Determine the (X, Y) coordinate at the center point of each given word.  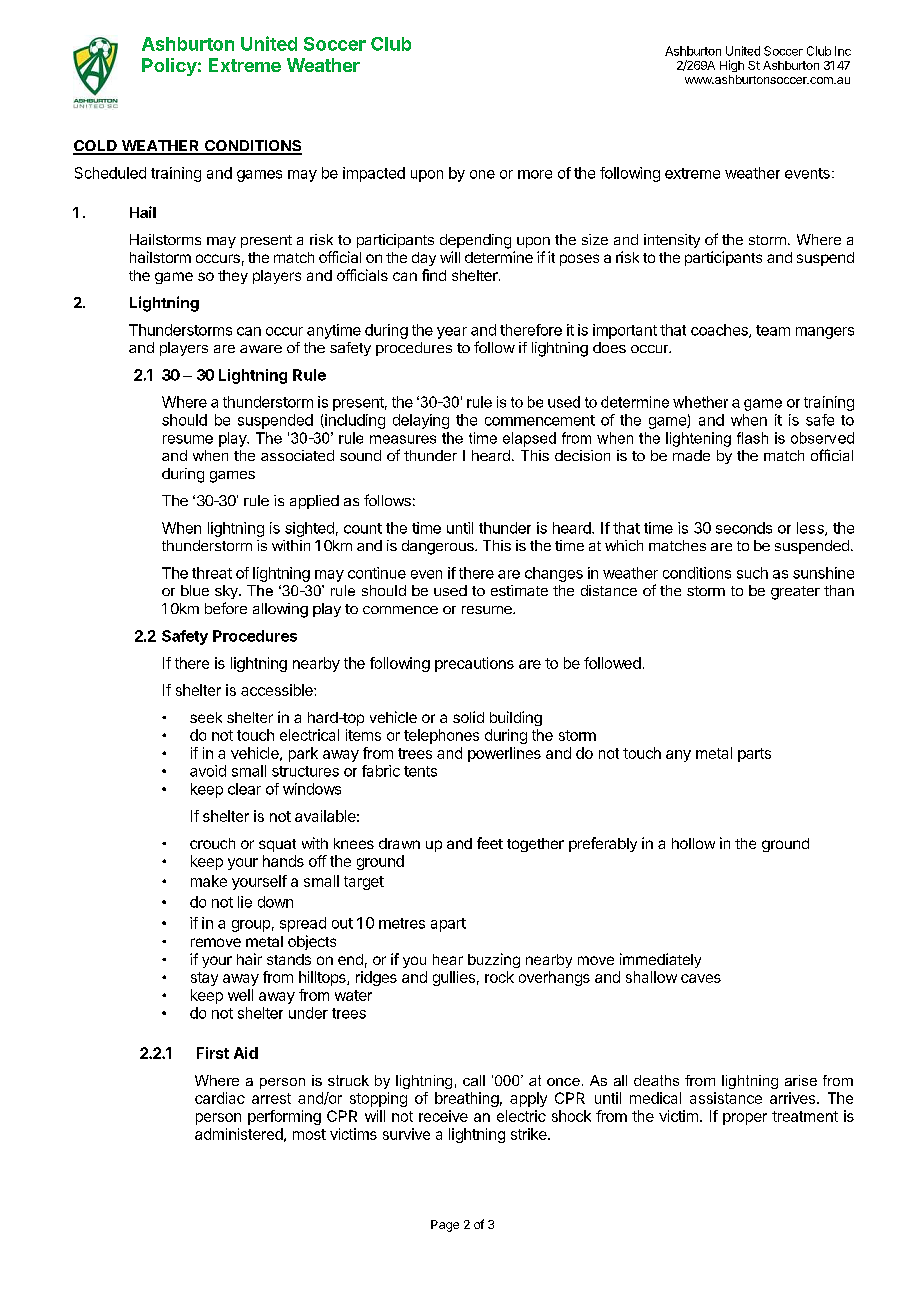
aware (261, 349)
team (773, 330)
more (535, 174)
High (732, 66)
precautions (474, 664)
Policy (169, 67)
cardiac (220, 1098)
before (226, 608)
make (209, 881)
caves (701, 978)
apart (448, 925)
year (452, 333)
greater (795, 593)
